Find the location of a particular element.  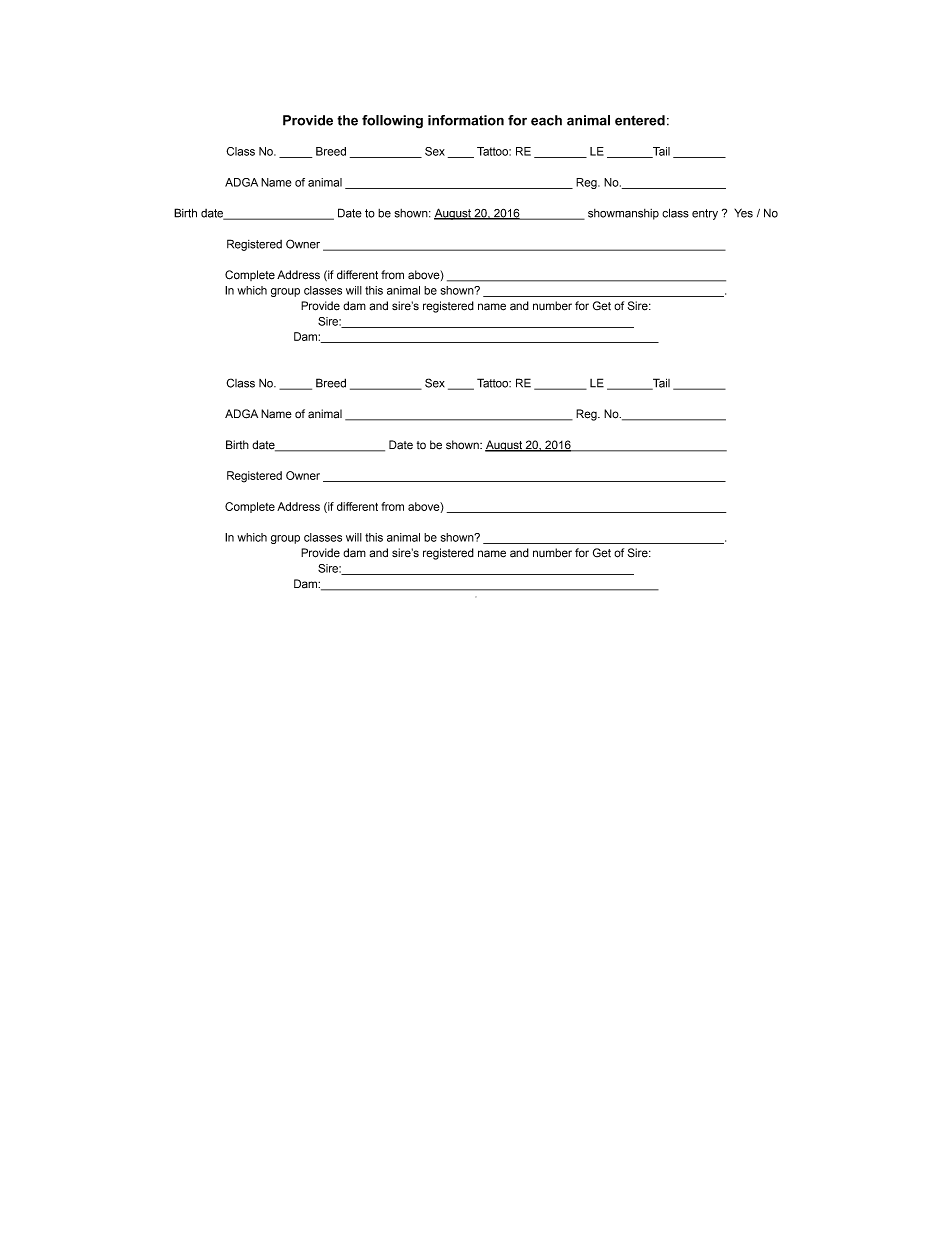

information is located at coordinates (466, 120).
